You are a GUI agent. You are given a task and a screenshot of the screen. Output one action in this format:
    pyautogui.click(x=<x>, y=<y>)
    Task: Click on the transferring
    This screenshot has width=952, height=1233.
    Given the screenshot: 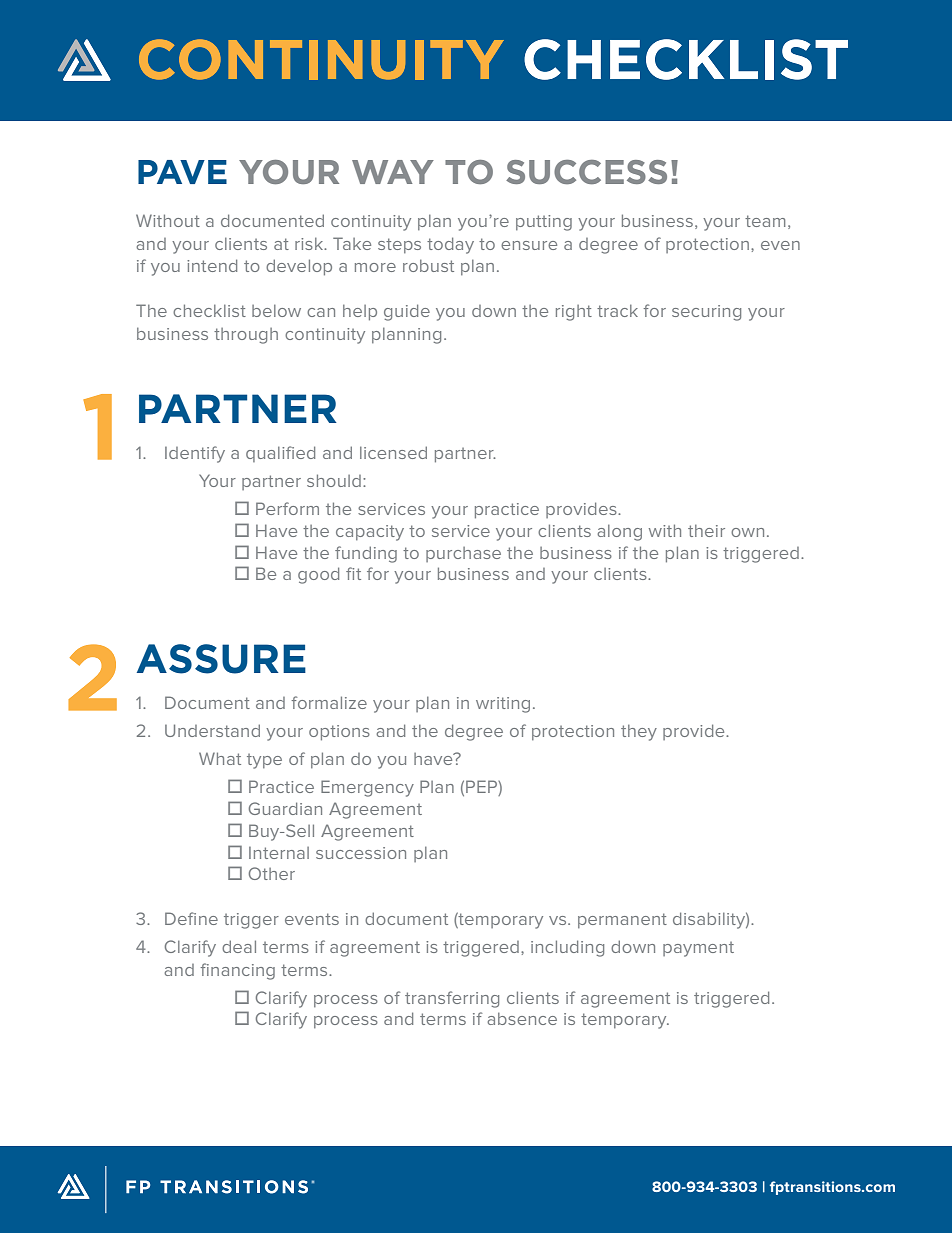 What is the action you would take?
    pyautogui.click(x=452, y=999)
